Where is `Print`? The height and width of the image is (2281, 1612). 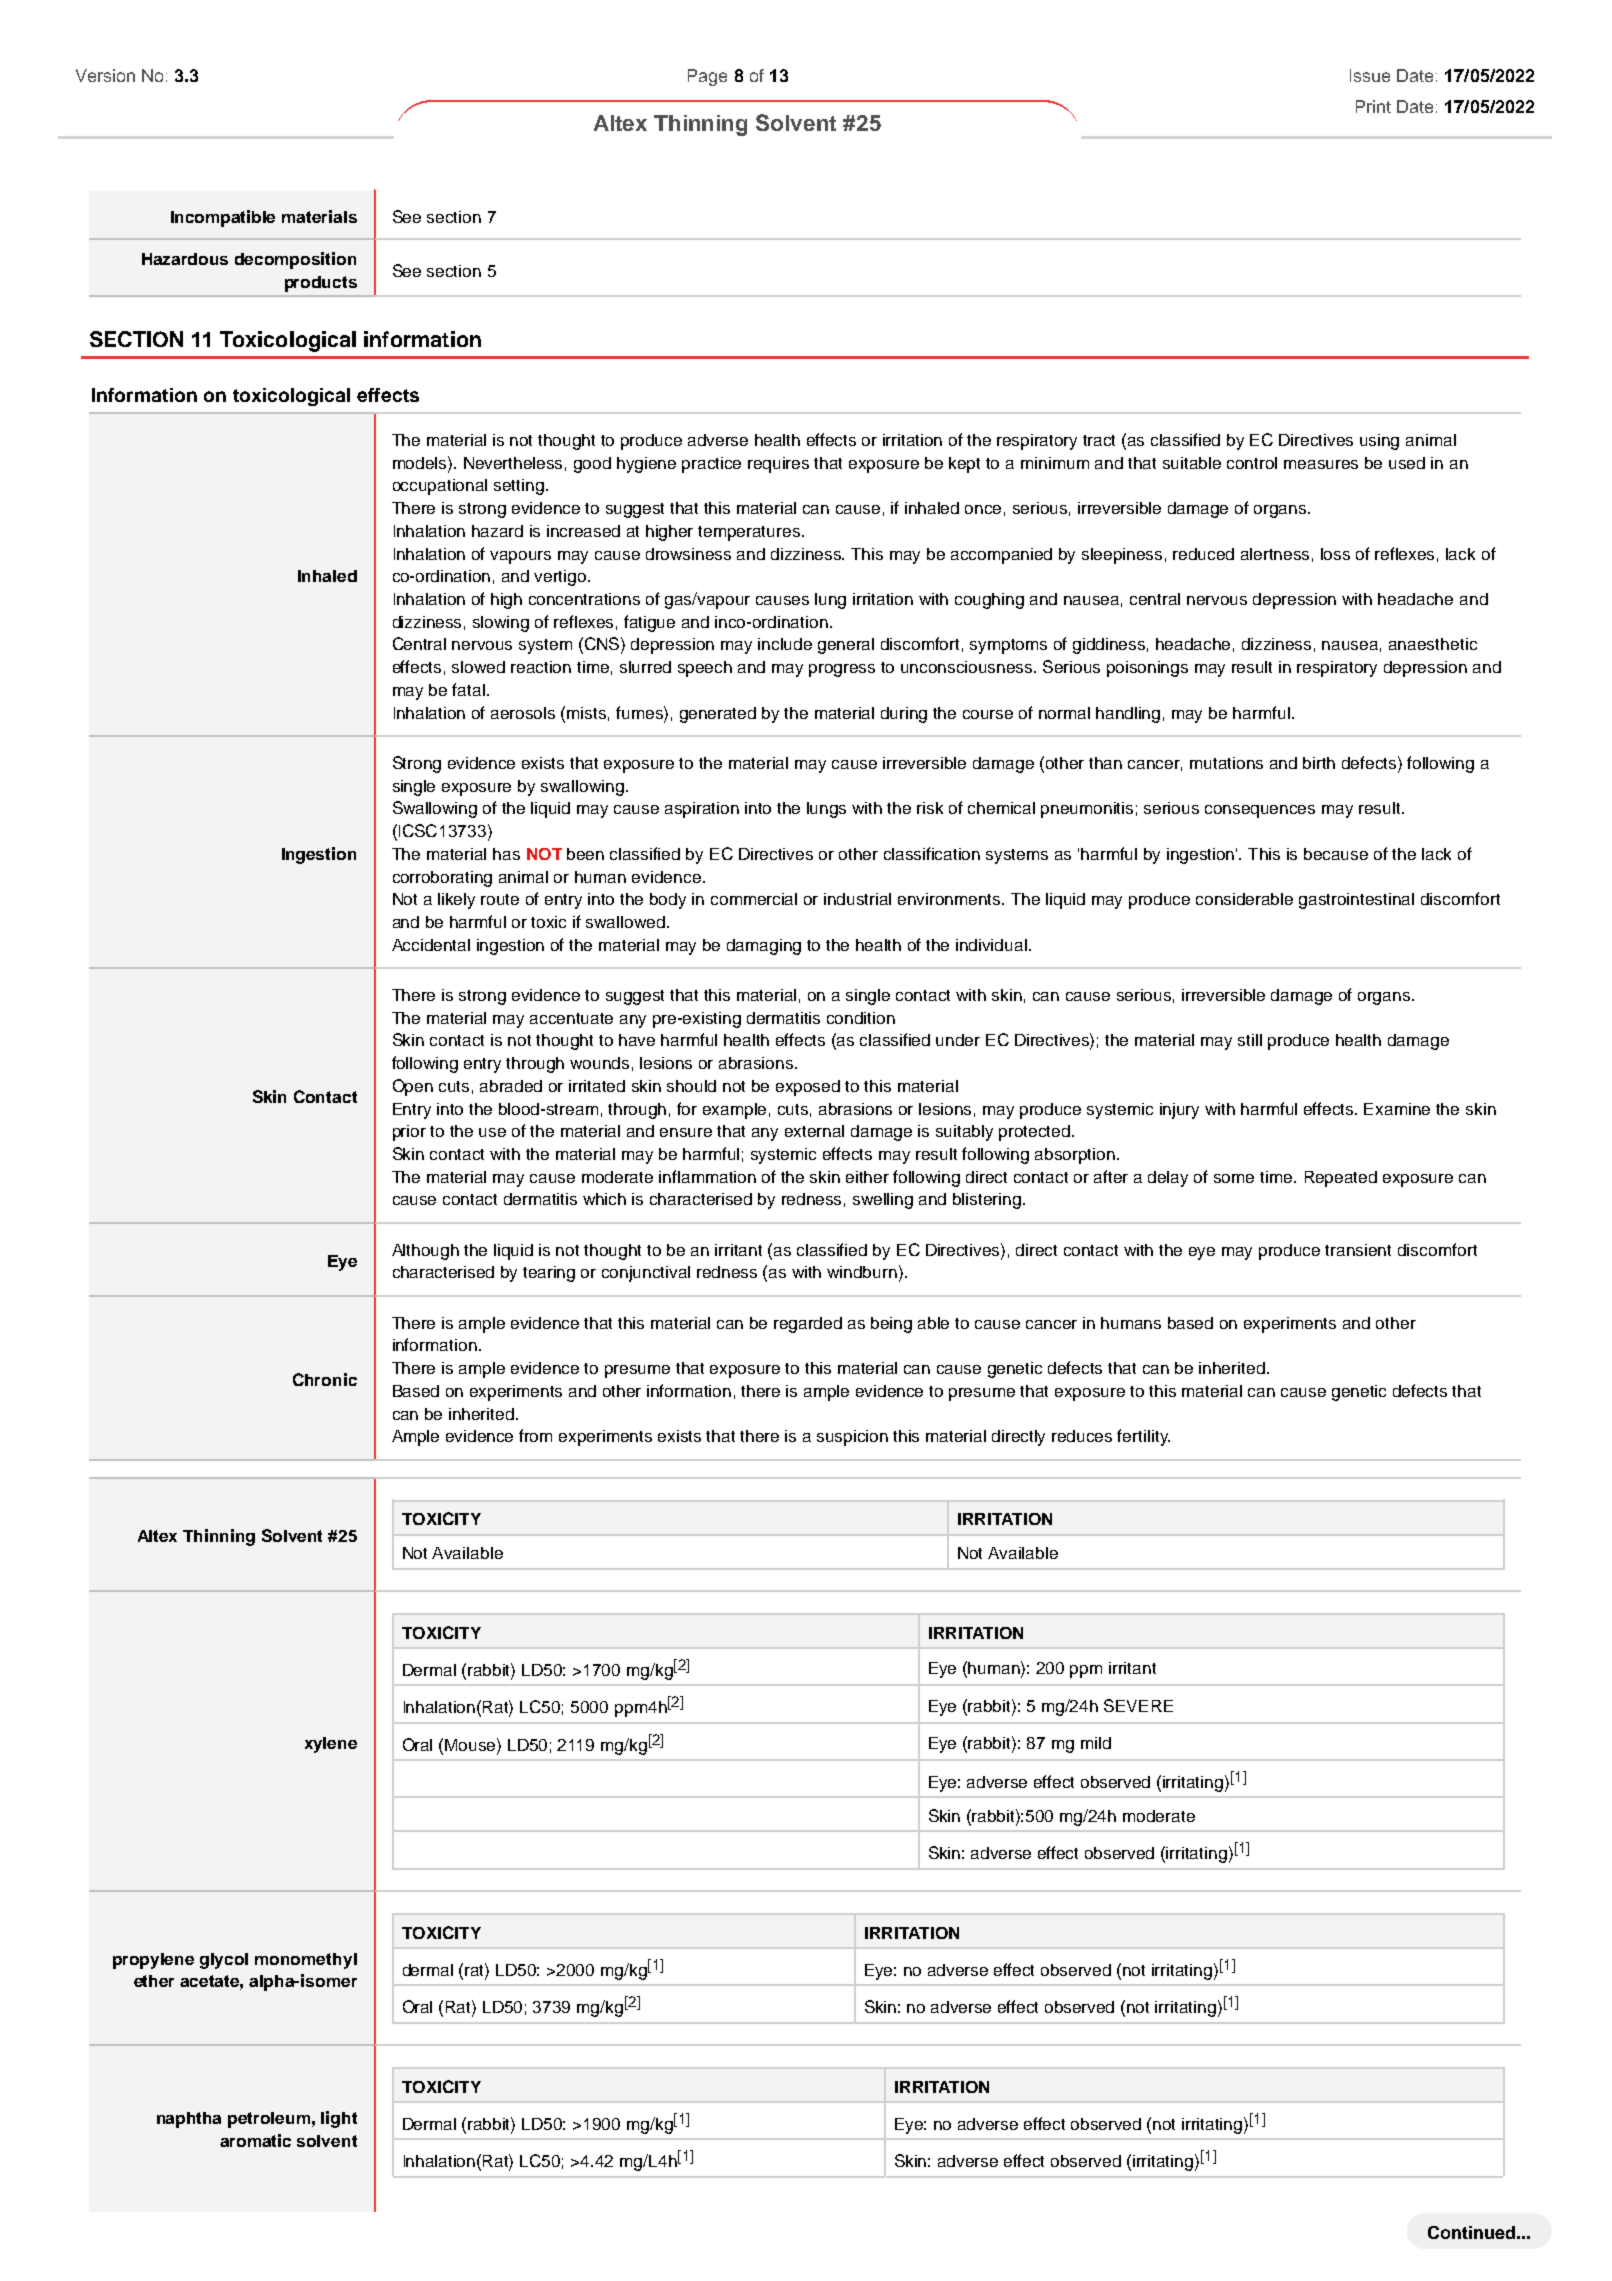 Print is located at coordinates (1373, 106).
